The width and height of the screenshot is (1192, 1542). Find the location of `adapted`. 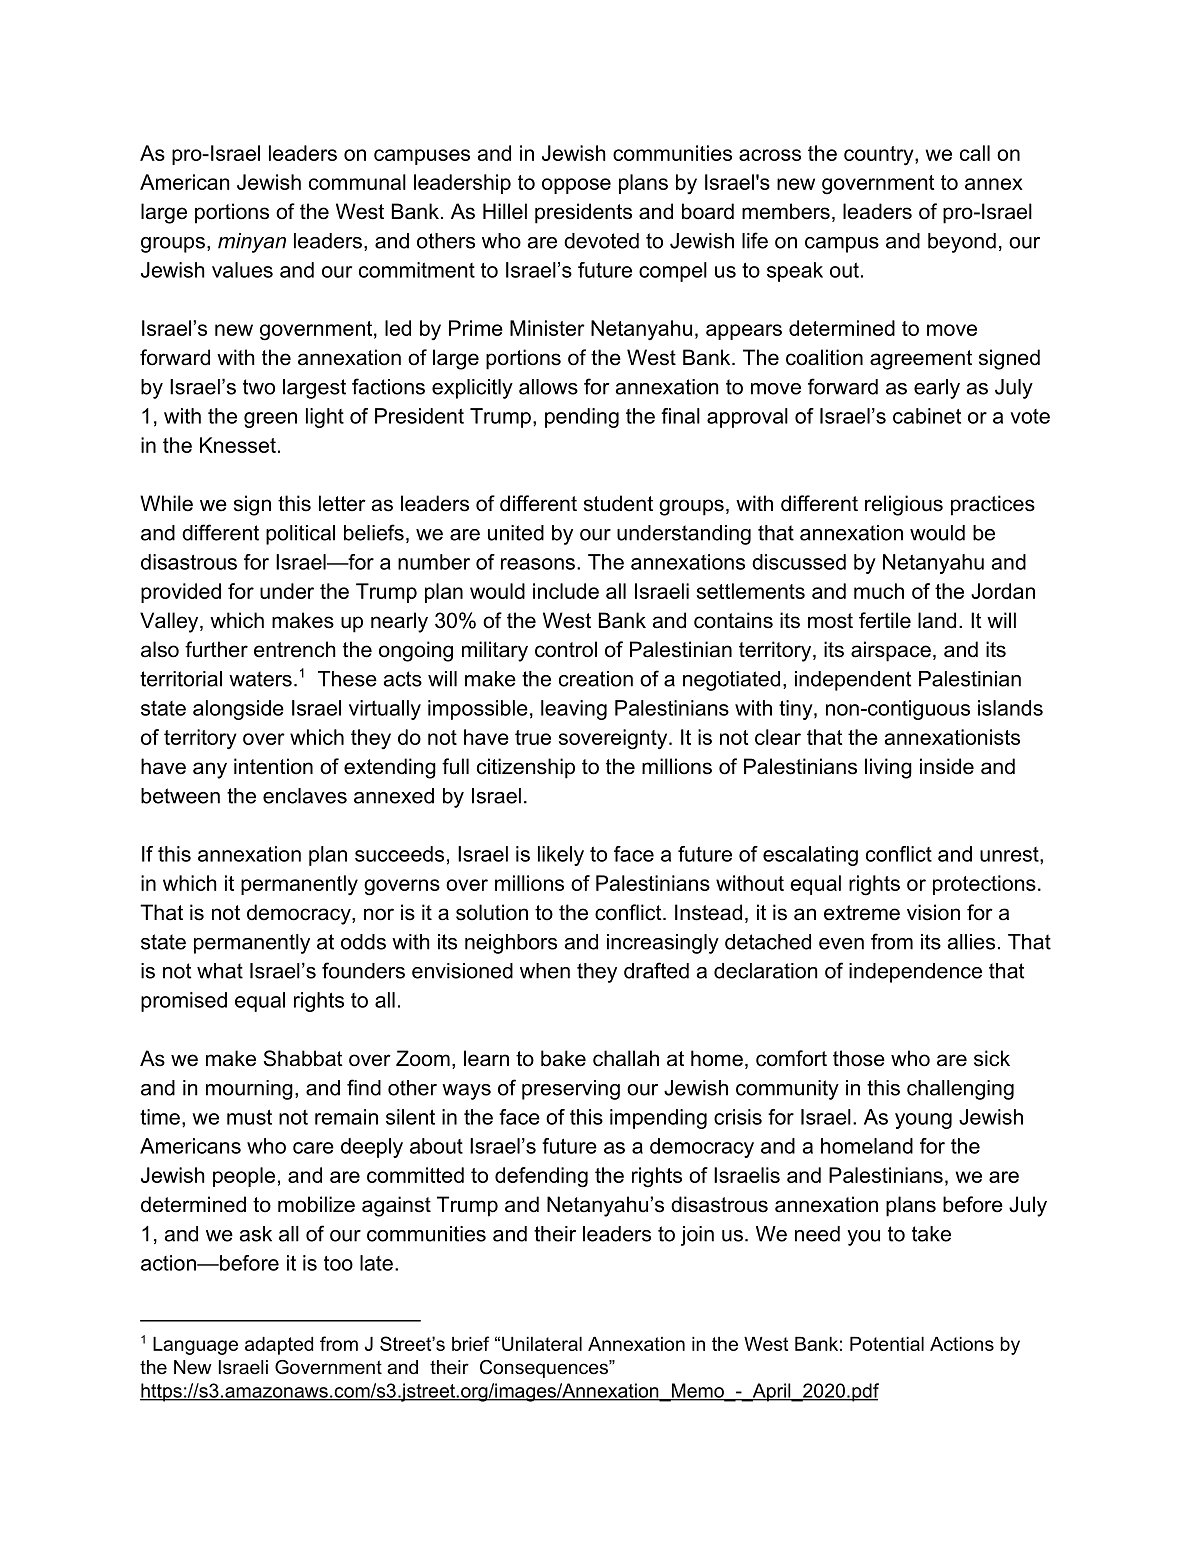

adapted is located at coordinates (279, 1346).
